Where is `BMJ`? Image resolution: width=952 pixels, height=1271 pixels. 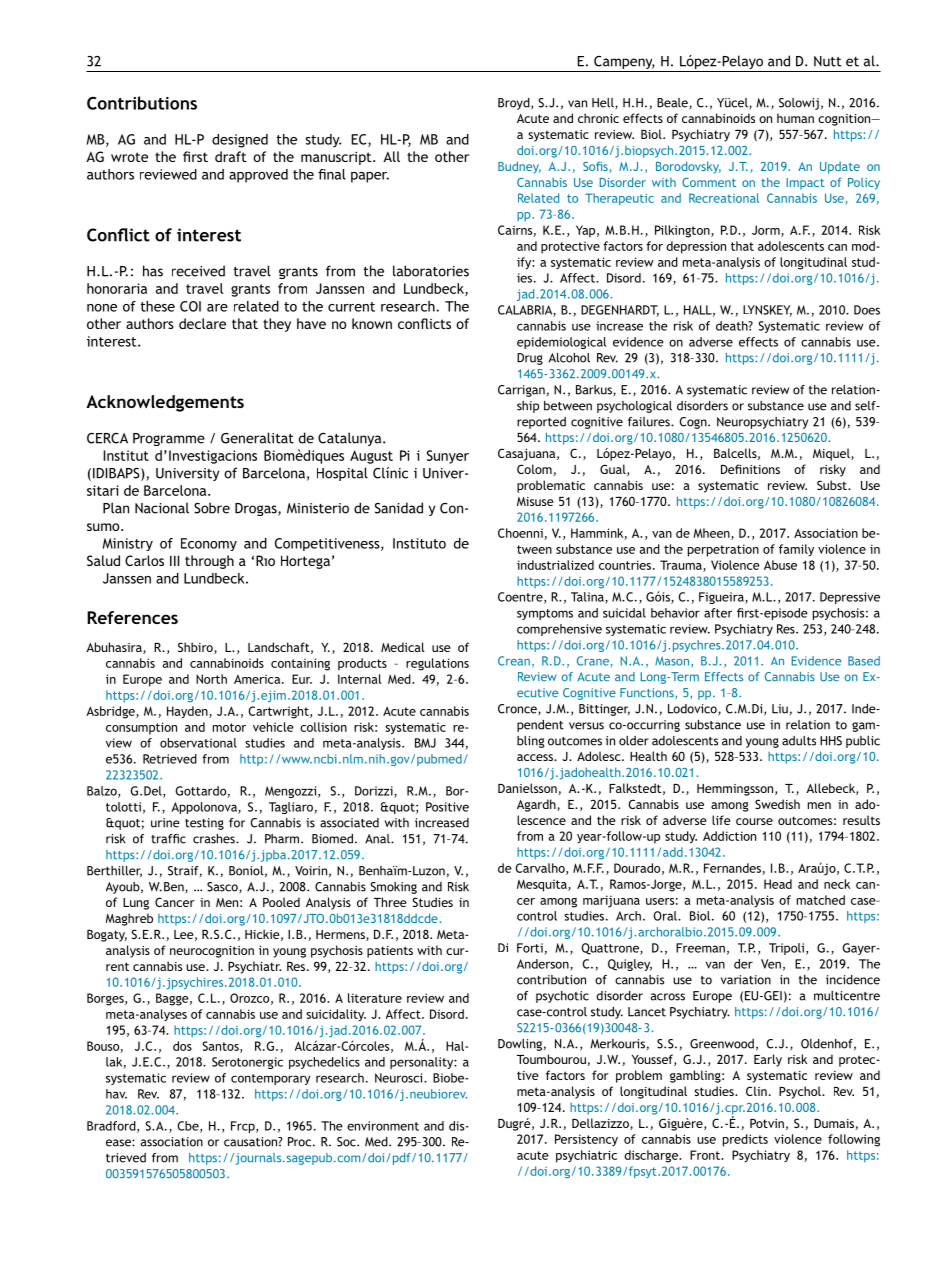
BMJ is located at coordinates (425, 743).
